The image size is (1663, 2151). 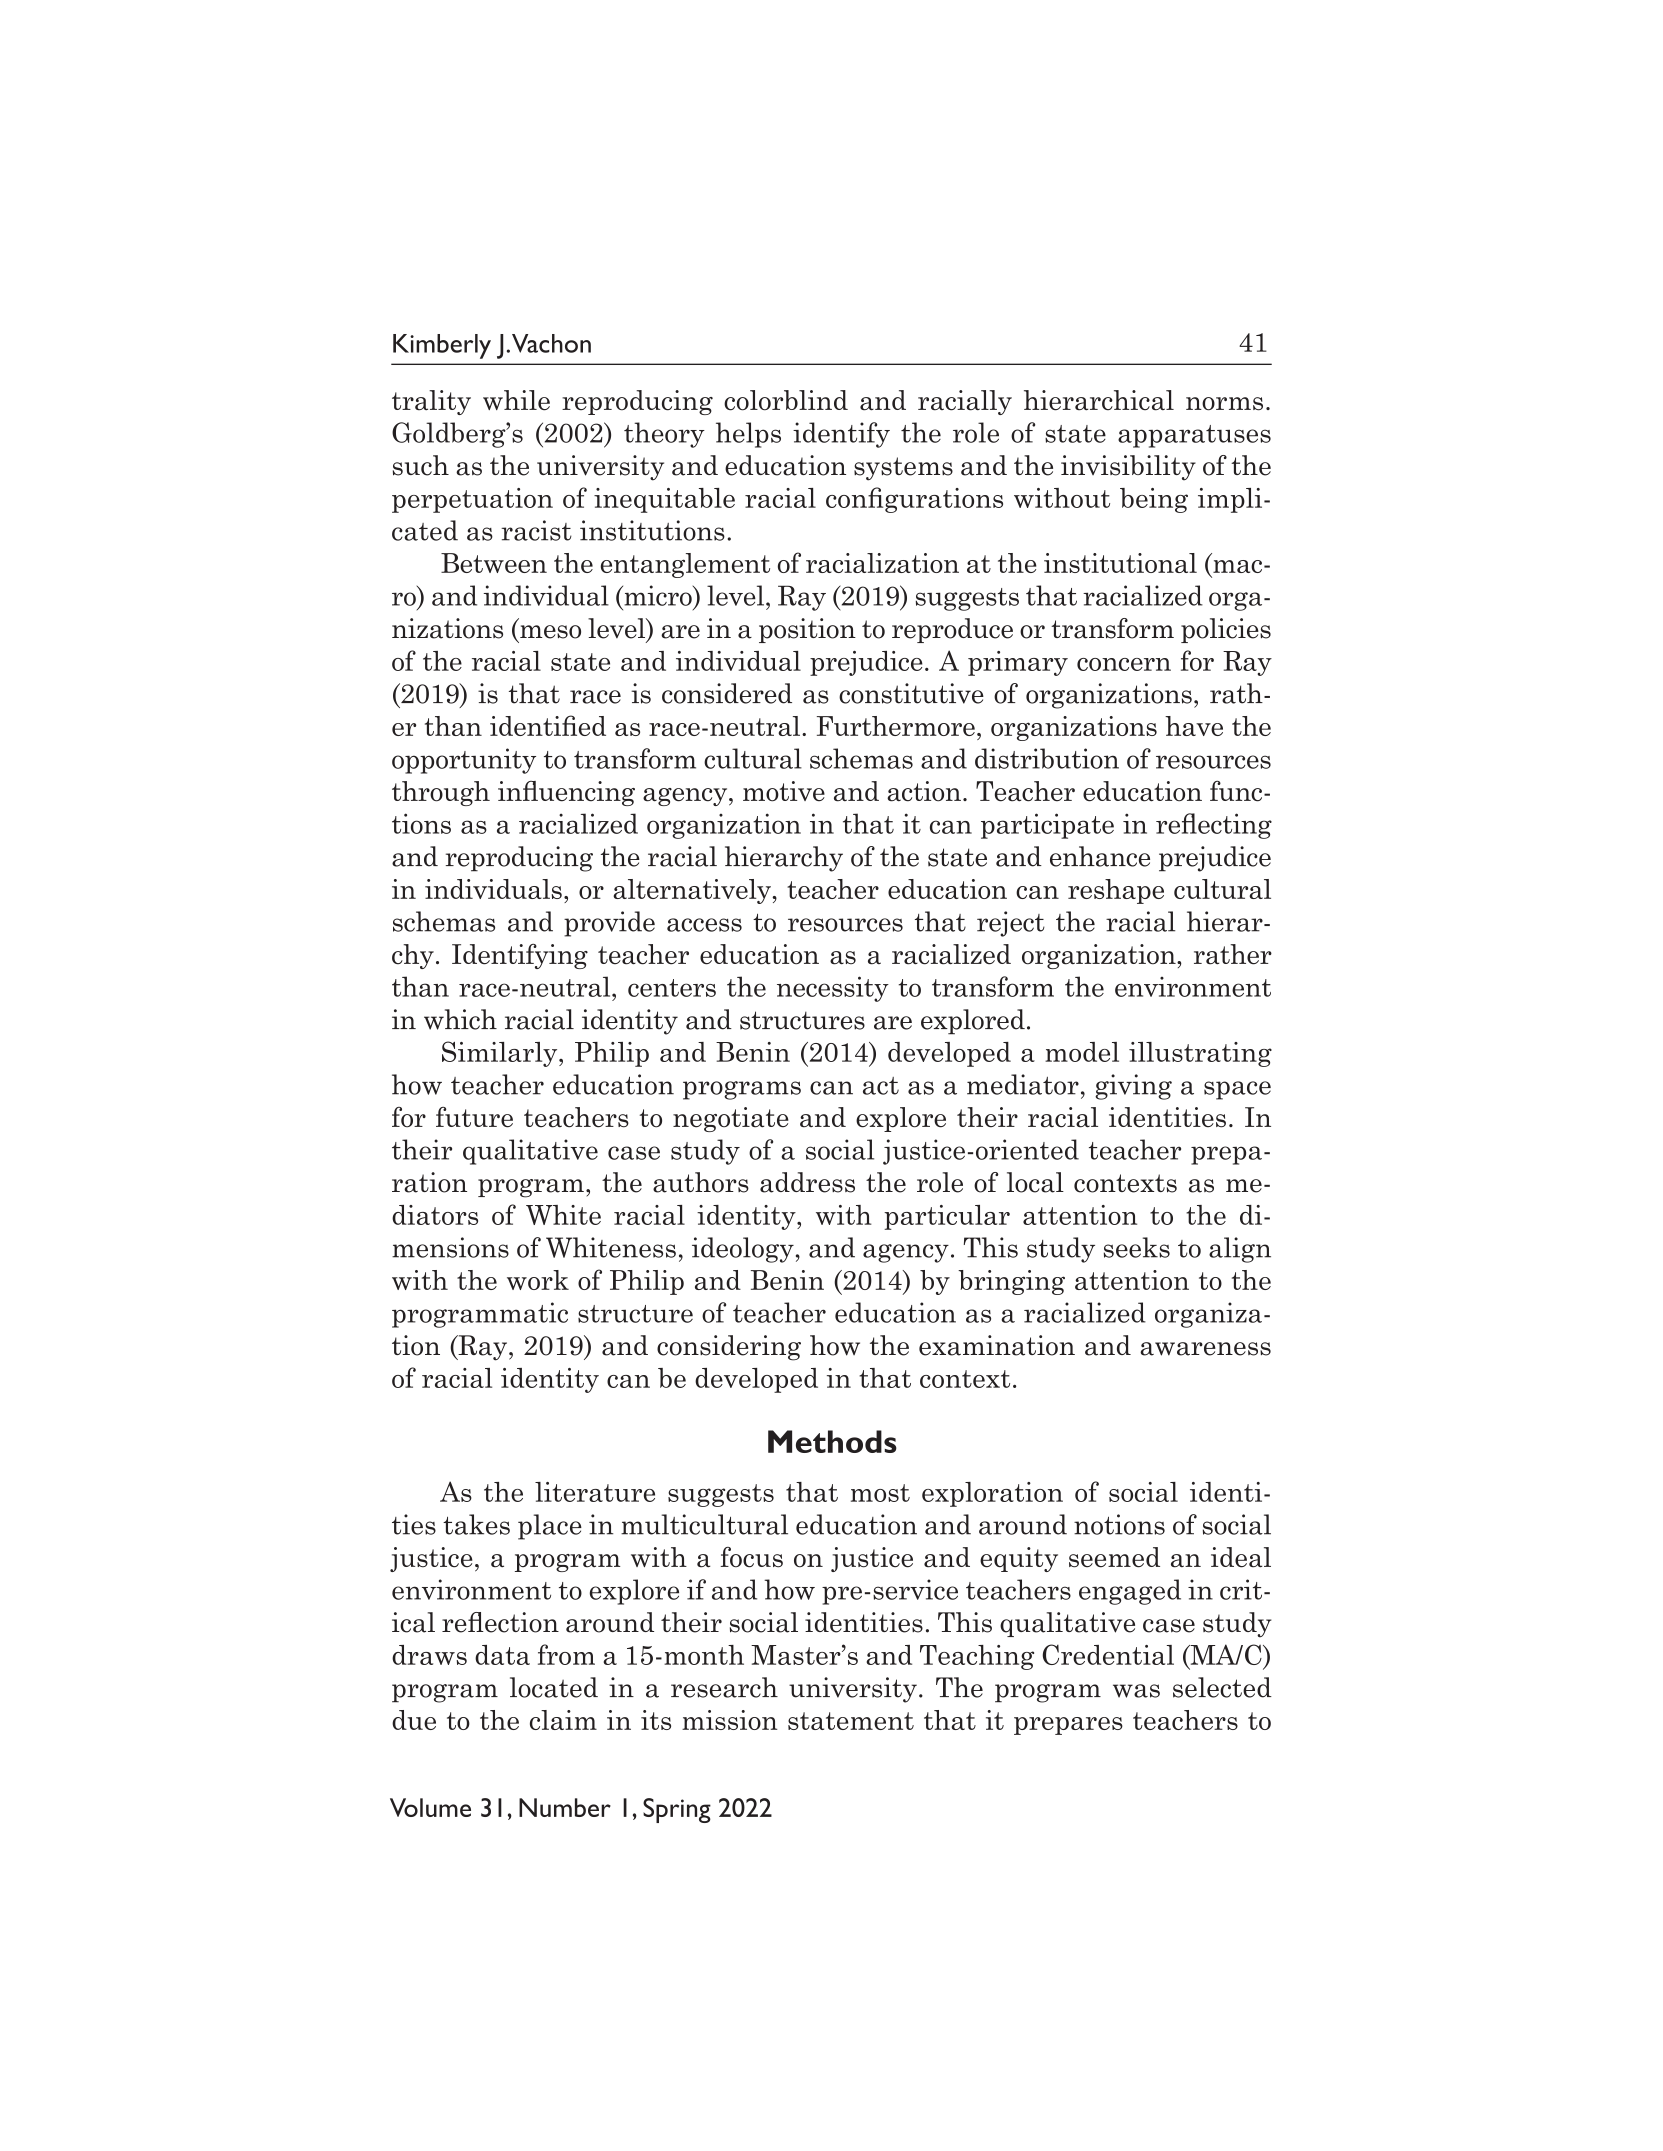 What do you see at coordinates (516, 400) in the screenshot?
I see `while` at bounding box center [516, 400].
